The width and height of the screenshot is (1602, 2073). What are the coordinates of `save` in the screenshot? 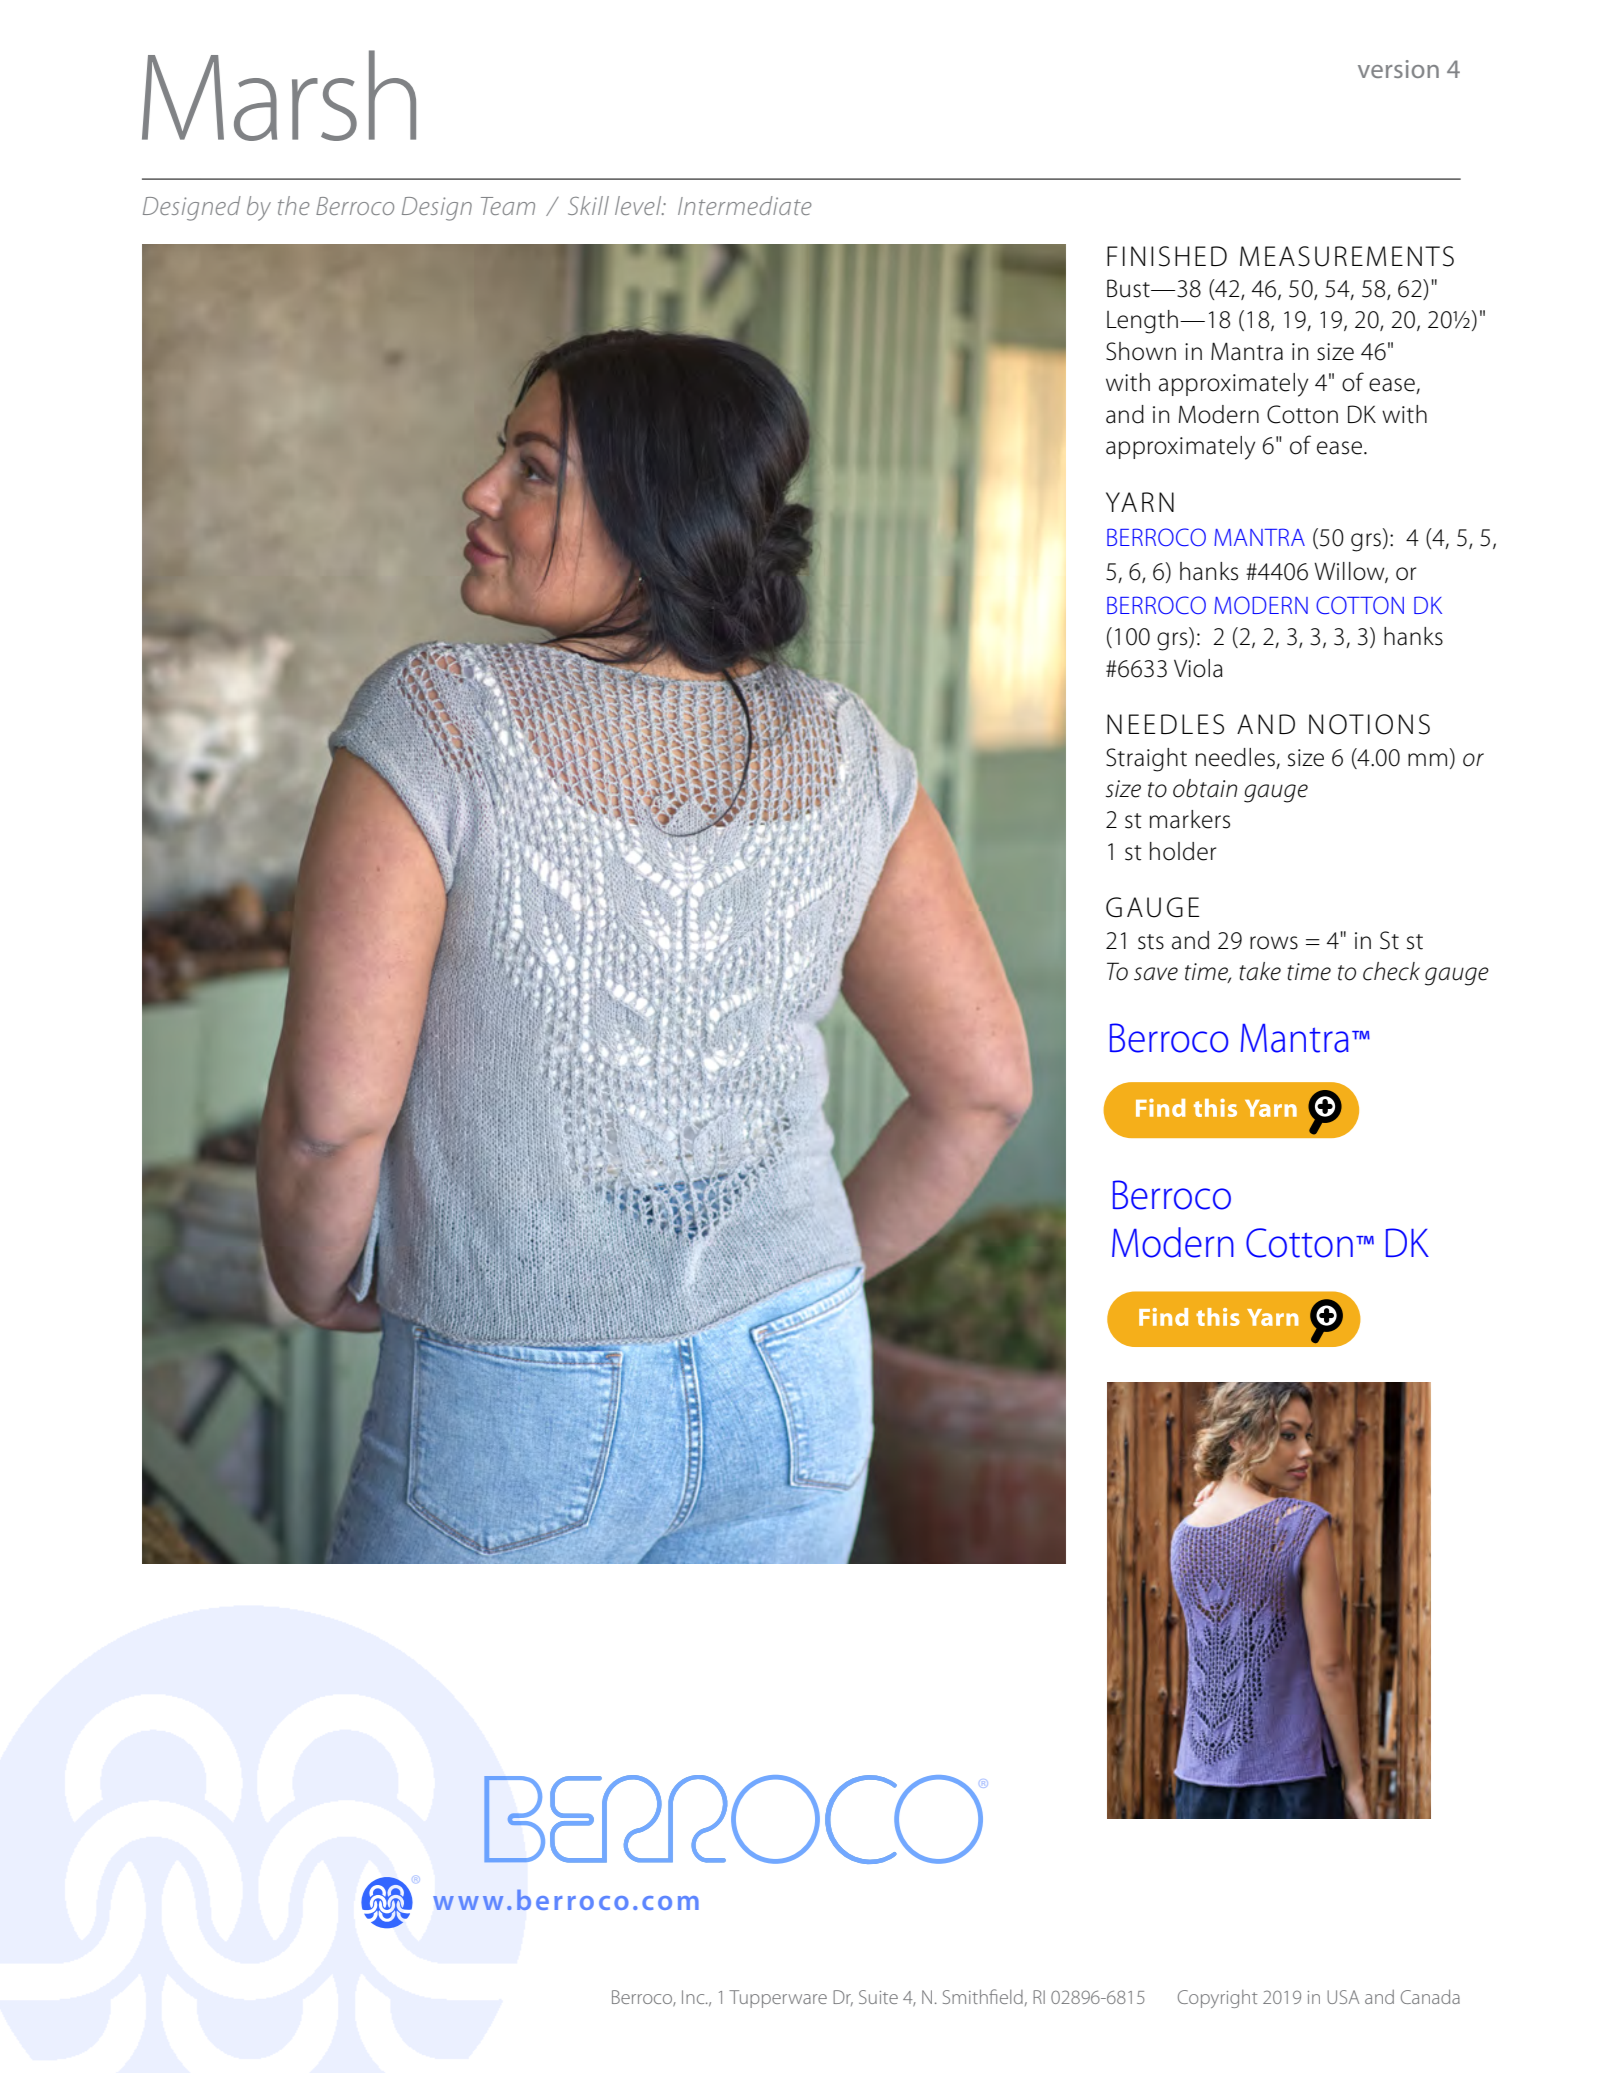 It's located at (1156, 974).
